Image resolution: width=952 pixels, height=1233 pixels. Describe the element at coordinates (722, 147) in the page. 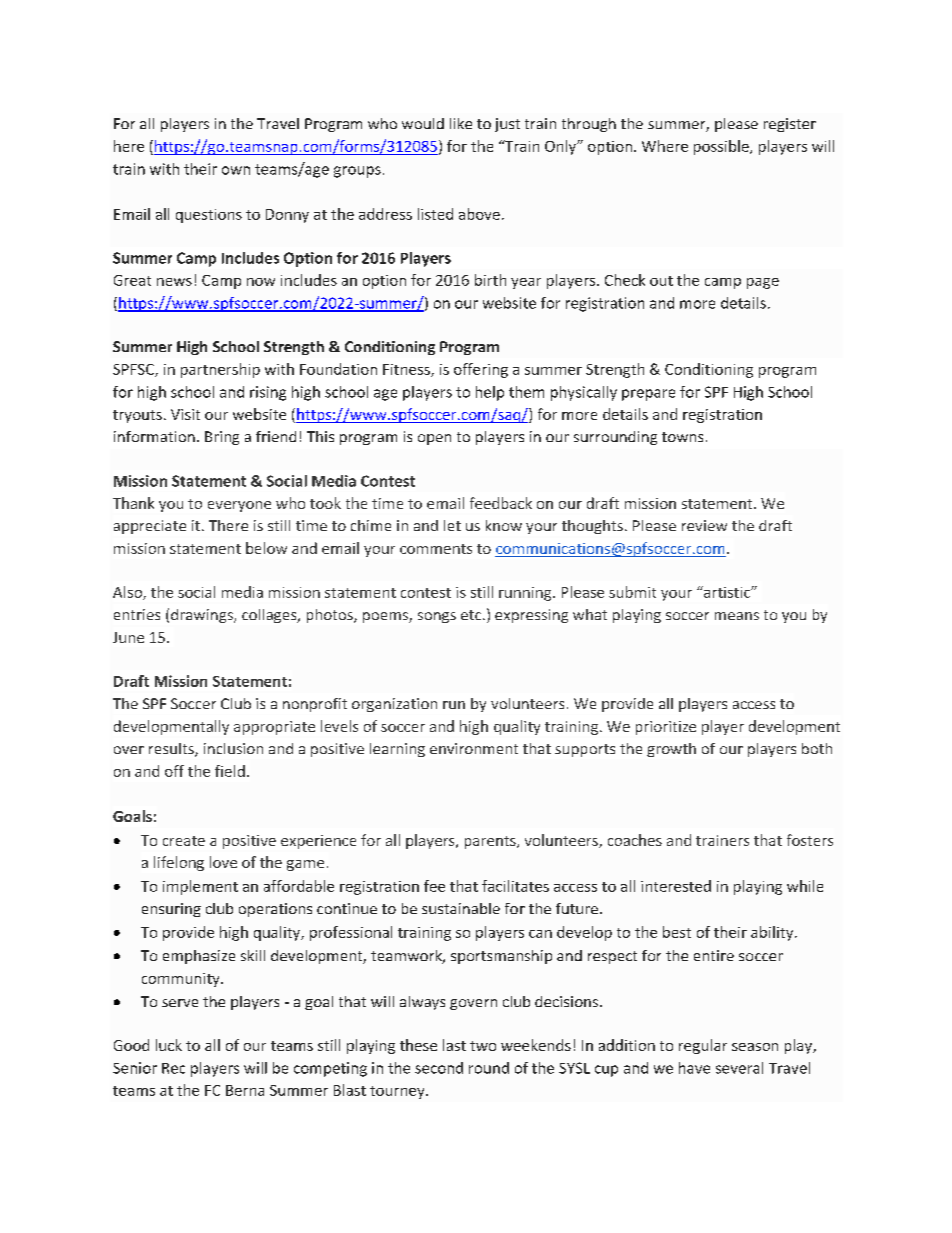

I see `possible` at that location.
